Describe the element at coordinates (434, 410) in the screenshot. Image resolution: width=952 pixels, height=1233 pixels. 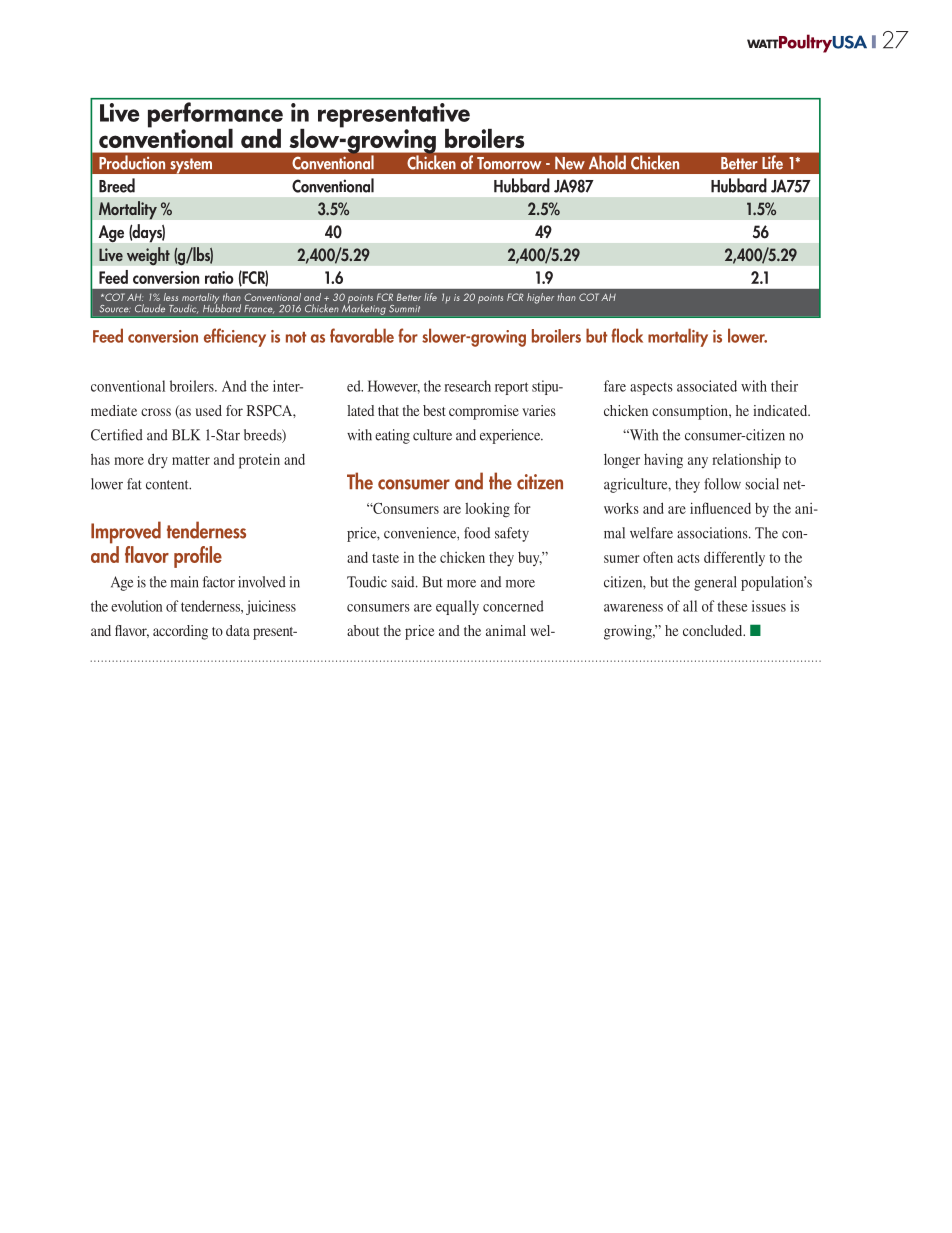
I see `best` at that location.
